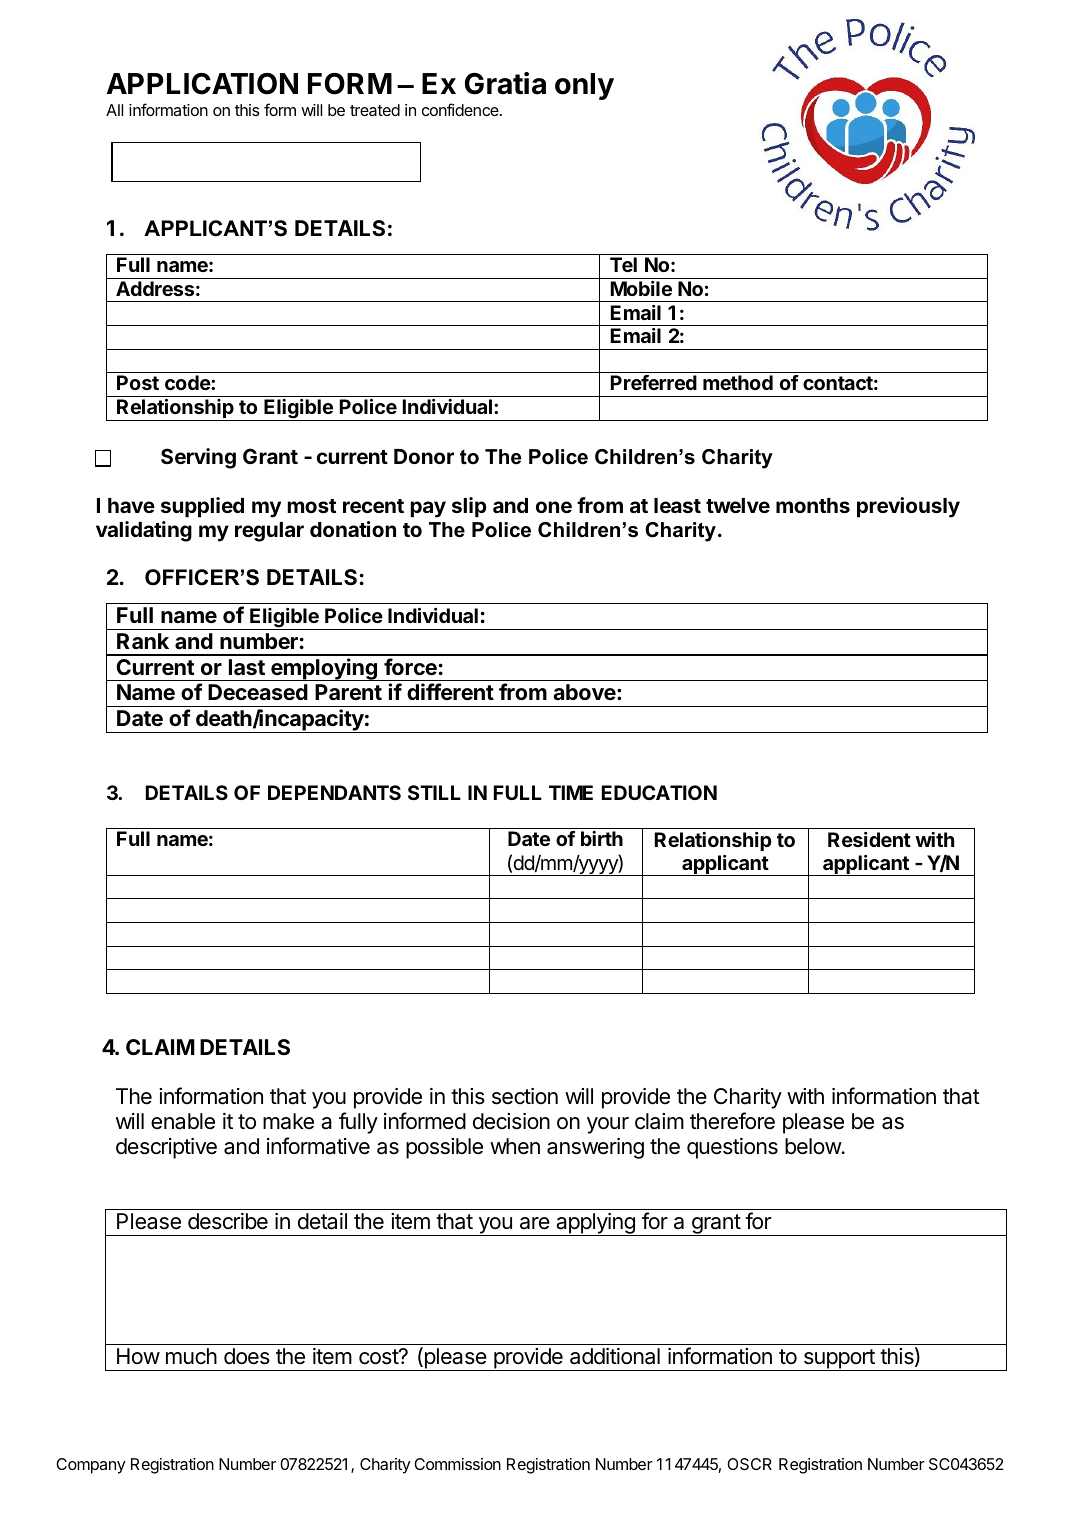  What do you see at coordinates (584, 86) in the screenshot?
I see `only` at bounding box center [584, 86].
